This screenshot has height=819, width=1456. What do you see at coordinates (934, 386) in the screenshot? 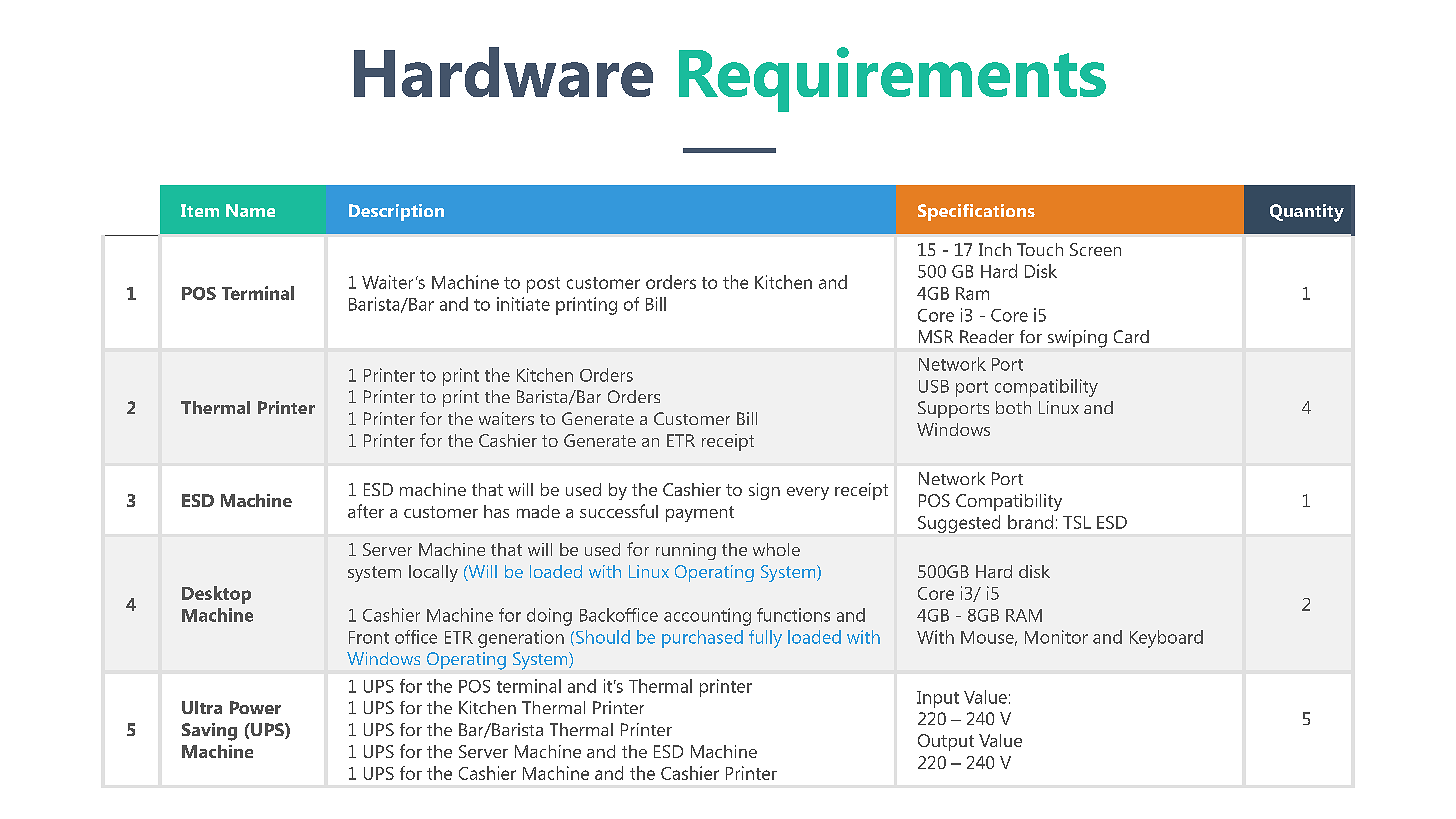
I see `USB` at bounding box center [934, 386].
